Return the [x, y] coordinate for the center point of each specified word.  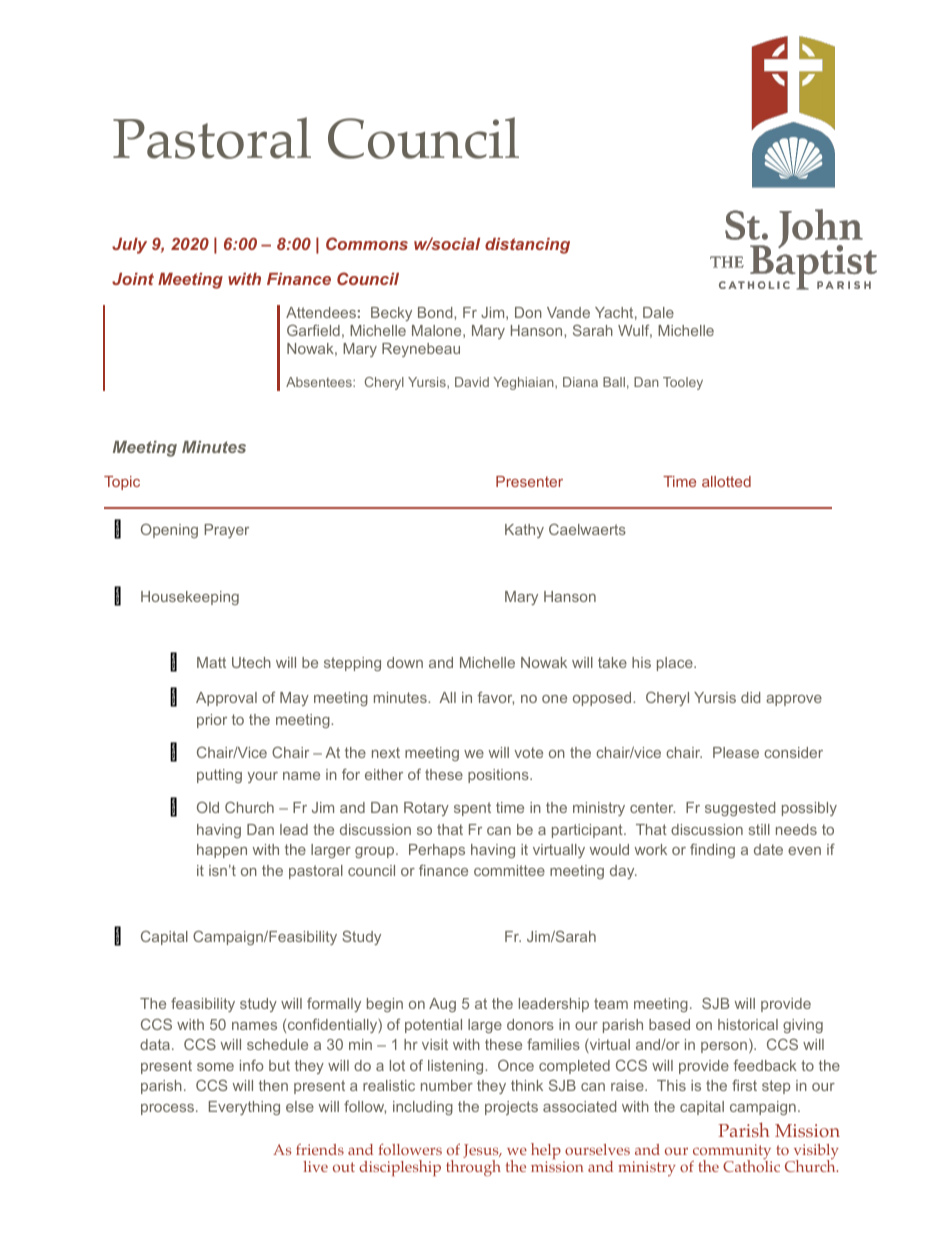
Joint [133, 279]
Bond [436, 312]
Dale [658, 312]
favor [495, 698]
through [473, 1168]
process [169, 1109]
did [750, 697]
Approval [226, 699]
